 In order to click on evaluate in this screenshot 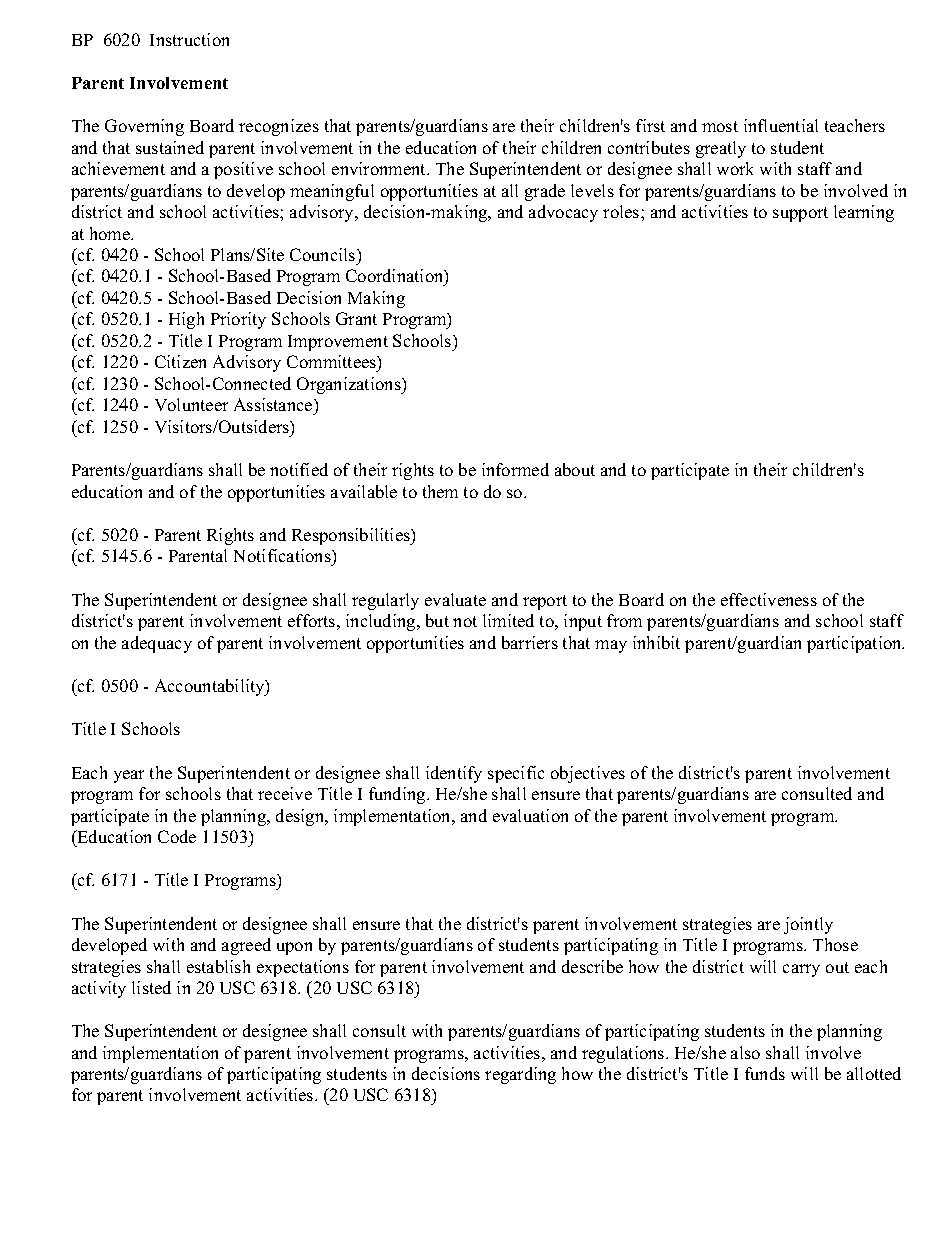, I will do `click(455, 599)`.
